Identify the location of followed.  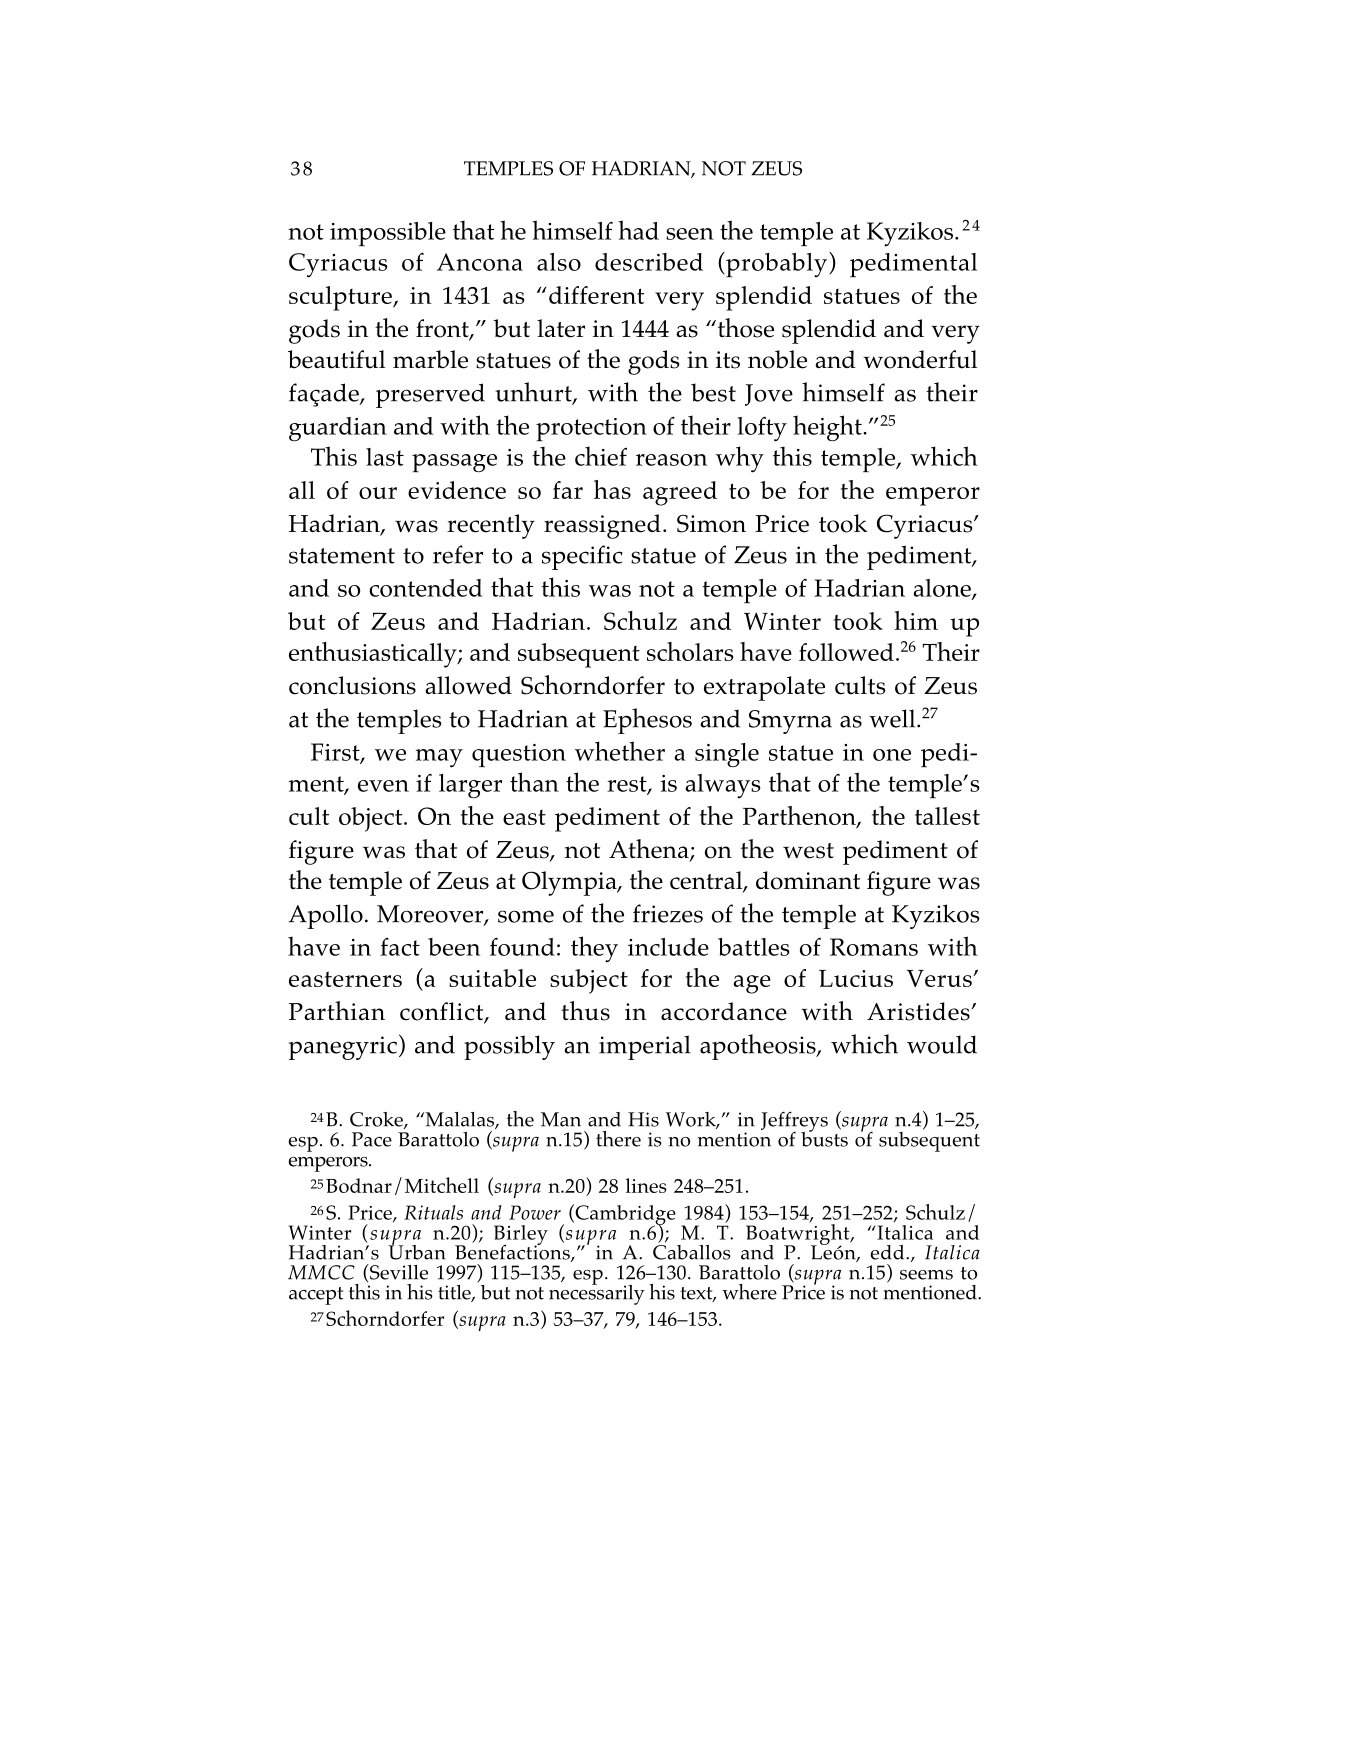
(846, 652).
